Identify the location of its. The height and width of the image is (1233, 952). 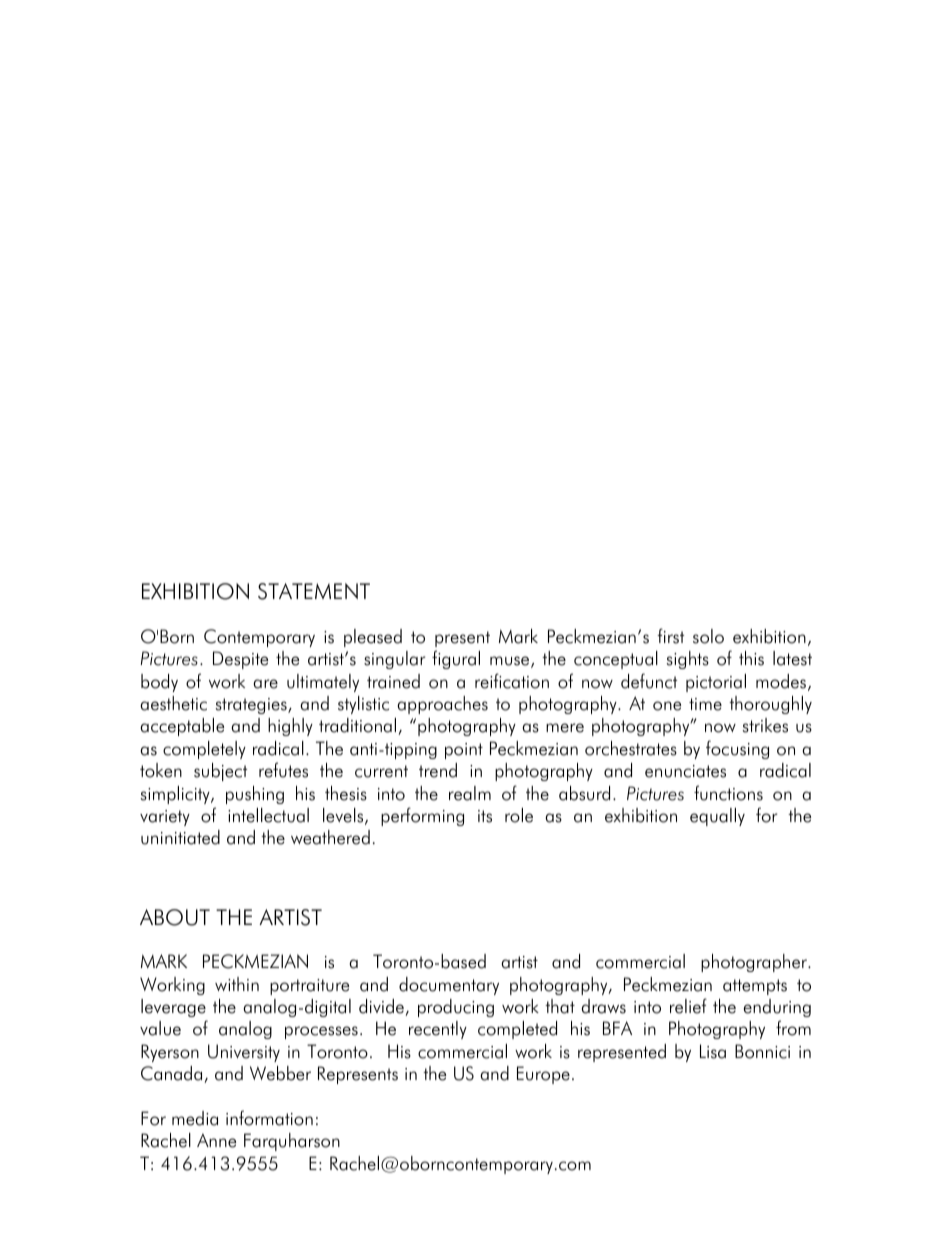
(485, 816).
